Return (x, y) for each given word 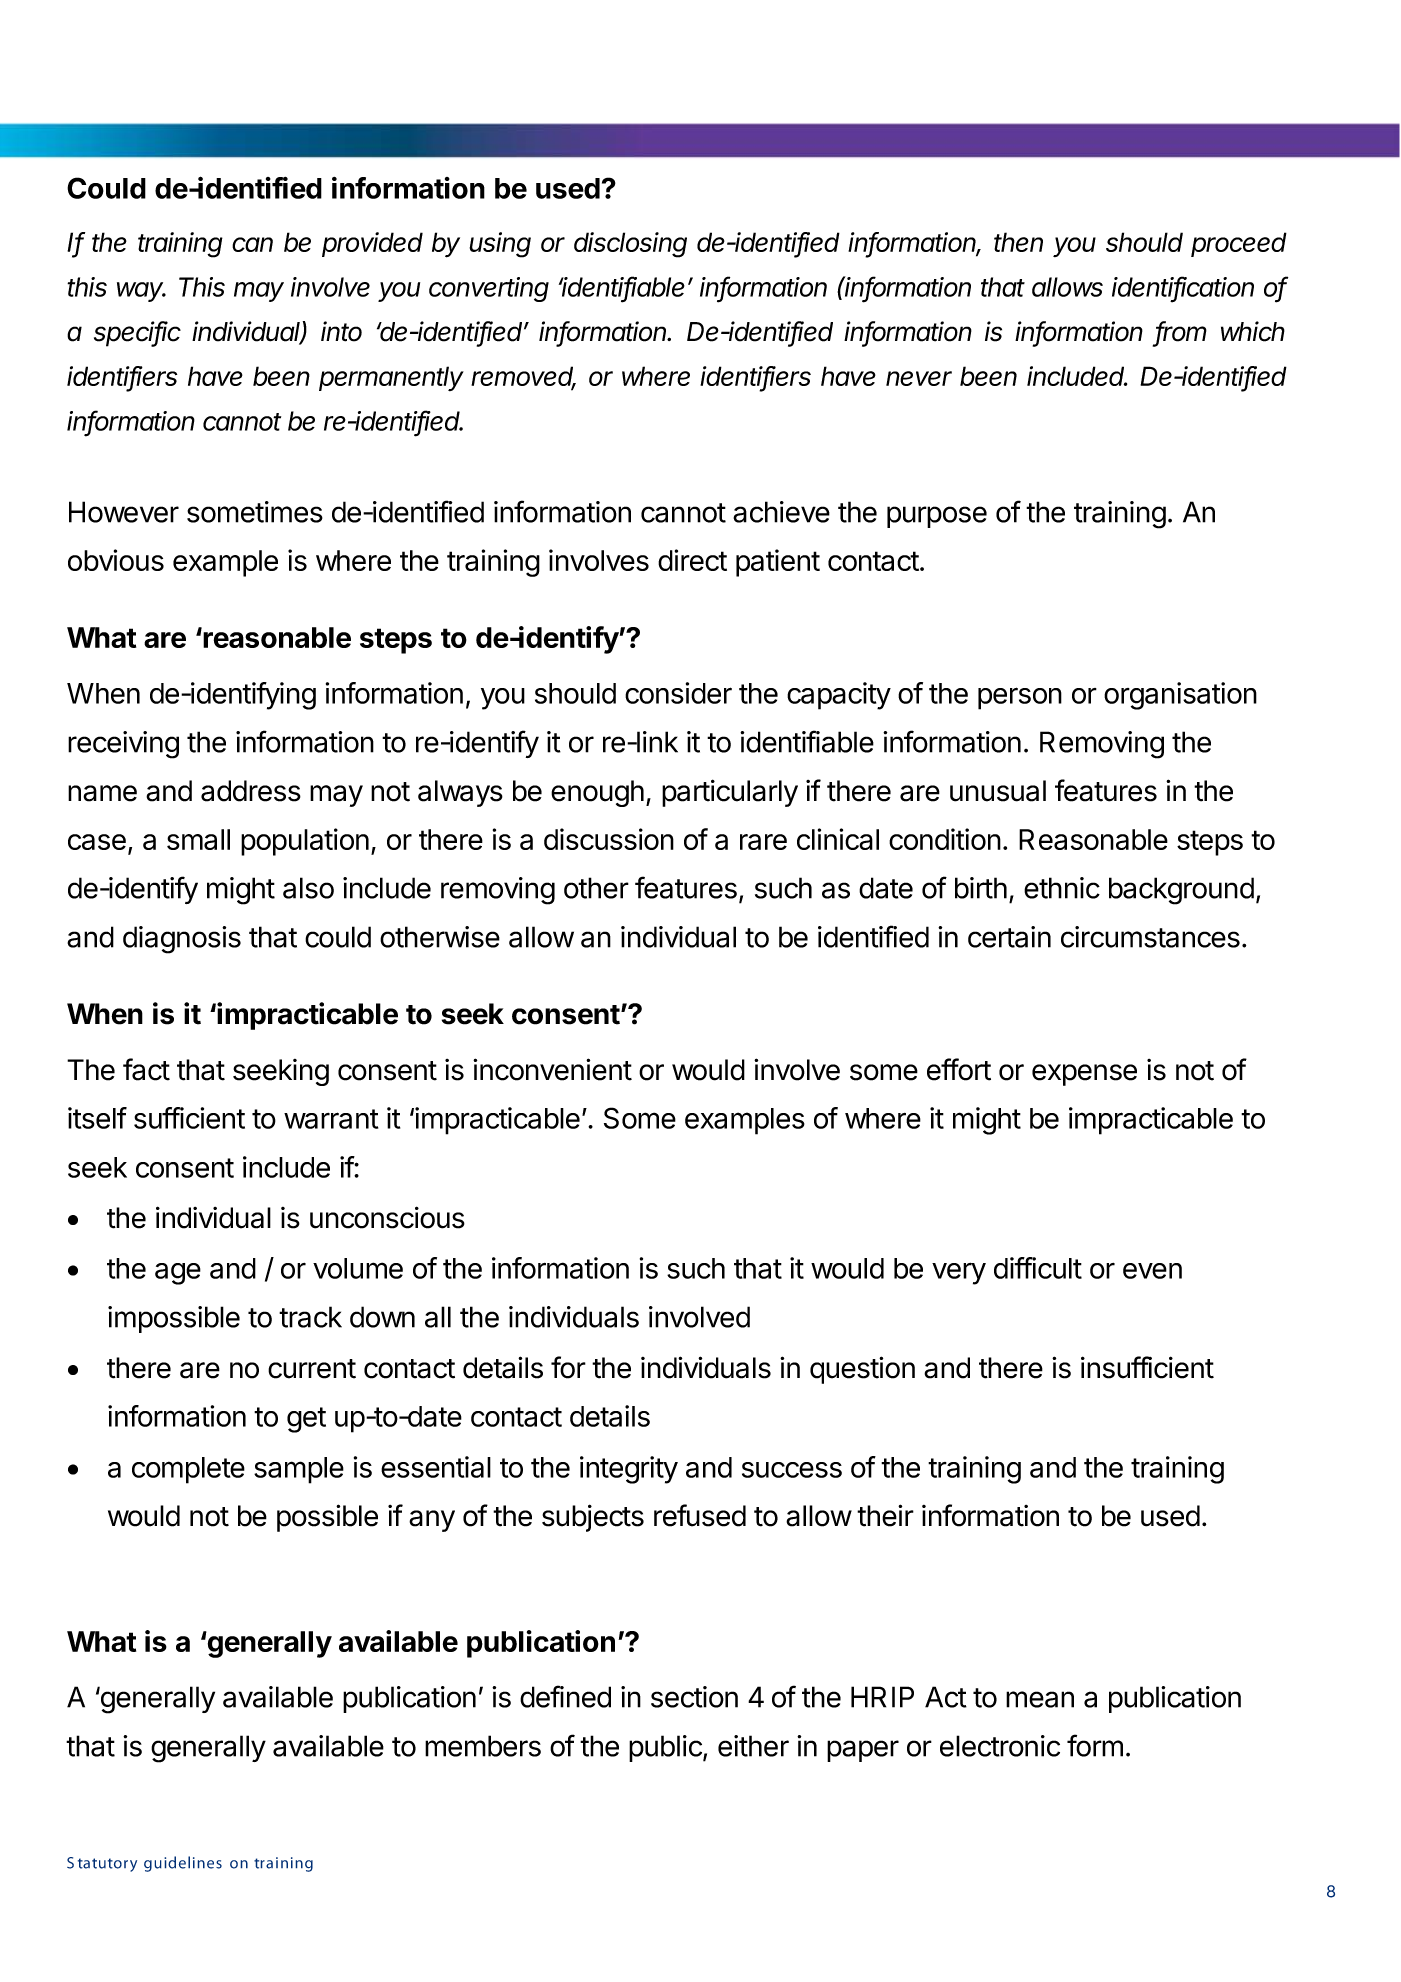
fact (146, 1069)
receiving (123, 745)
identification (1183, 287)
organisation (1180, 696)
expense (1084, 1075)
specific (137, 334)
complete (188, 1470)
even (1152, 1271)
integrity (629, 1470)
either (753, 1746)
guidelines (183, 1864)
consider (678, 693)
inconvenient (552, 1069)
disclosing (630, 245)
